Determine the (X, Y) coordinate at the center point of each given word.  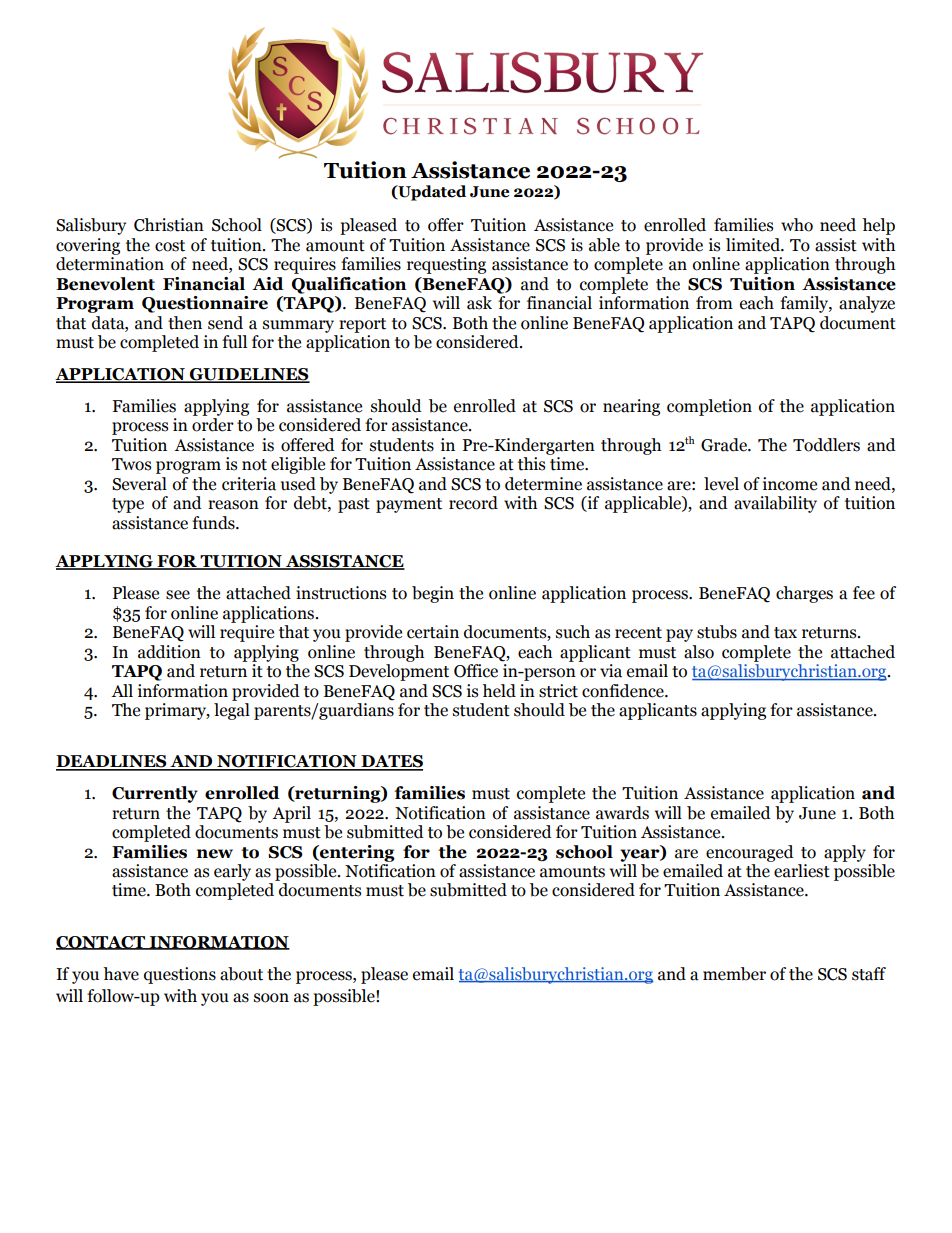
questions (180, 975)
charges (804, 594)
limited (754, 245)
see (178, 595)
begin (433, 594)
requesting (446, 265)
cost (170, 246)
